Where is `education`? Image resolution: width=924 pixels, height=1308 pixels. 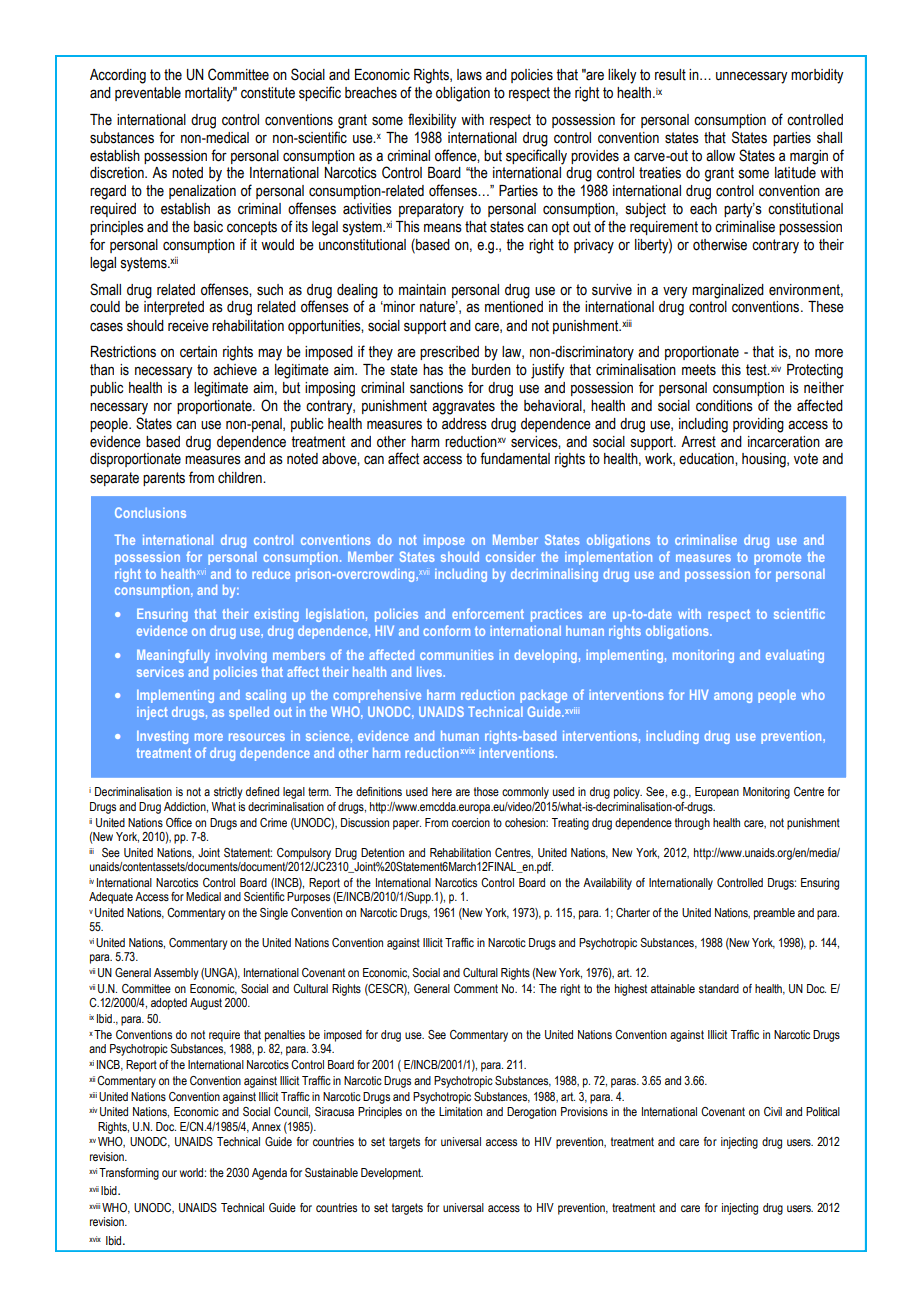 education is located at coordinates (707, 459).
